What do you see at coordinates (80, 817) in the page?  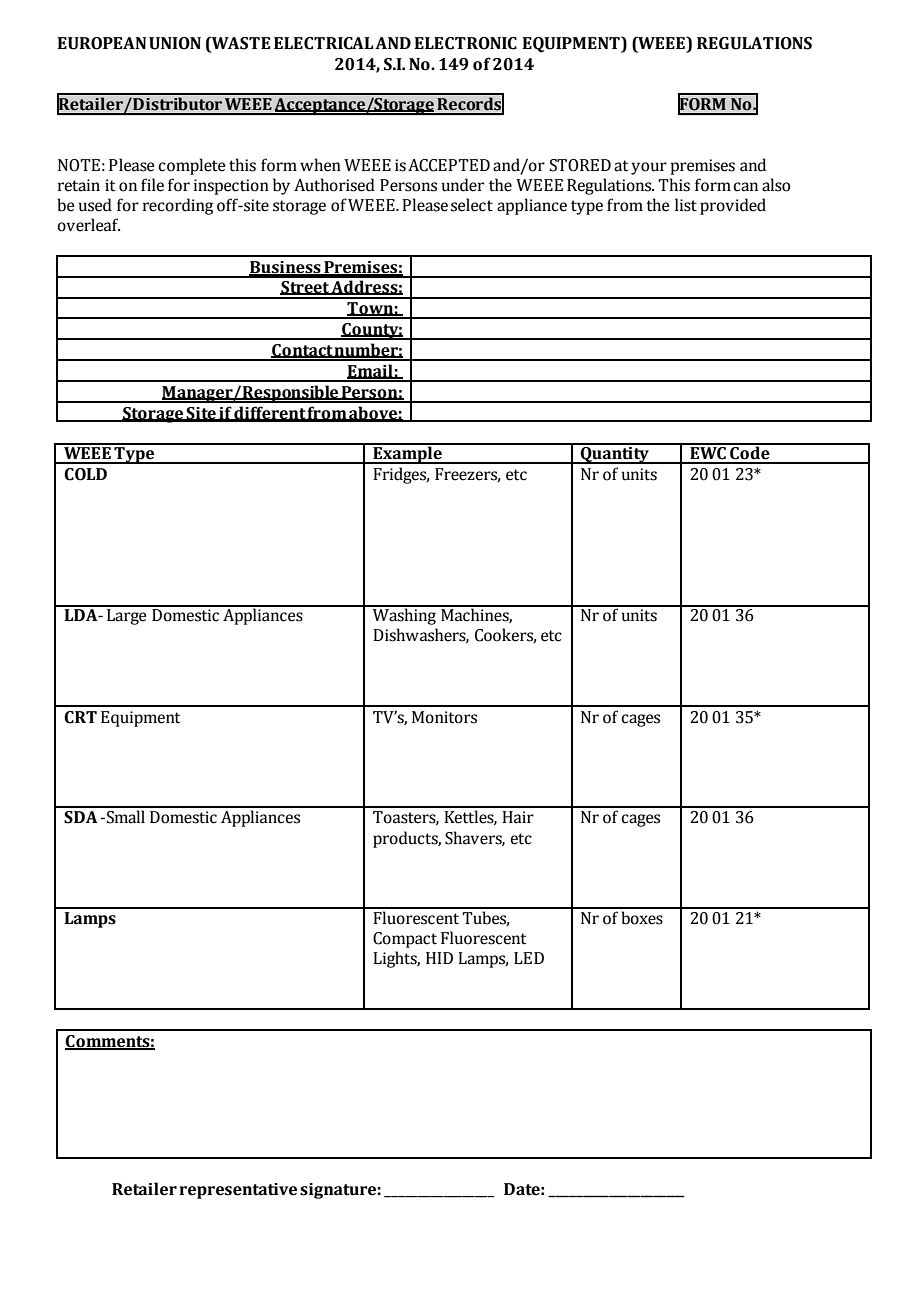 I see `SDA` at bounding box center [80, 817].
